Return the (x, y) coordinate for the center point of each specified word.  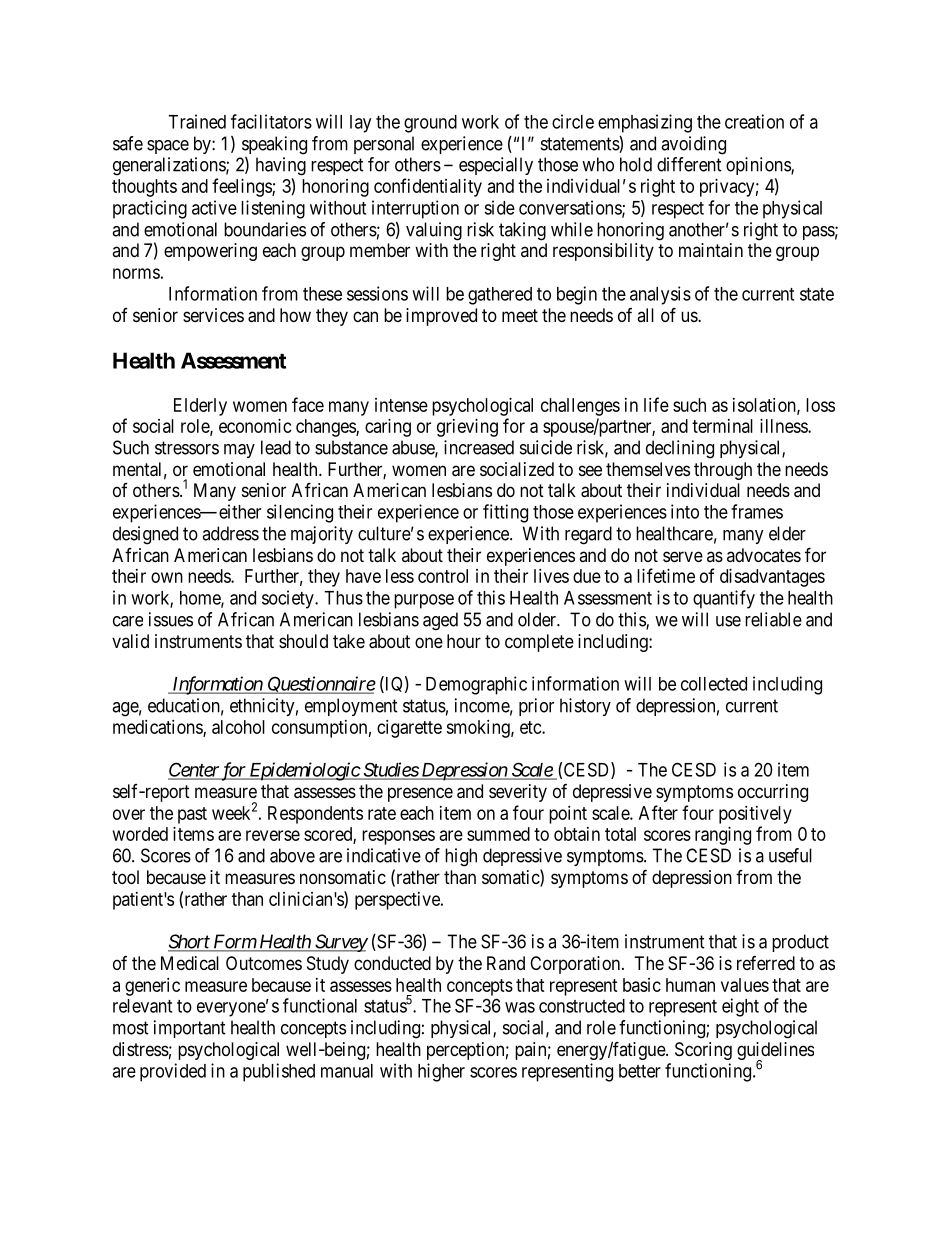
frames (757, 511)
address (230, 533)
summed (498, 834)
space (168, 147)
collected (714, 684)
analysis (660, 295)
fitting (505, 513)
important (190, 1029)
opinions (759, 166)
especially (496, 166)
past (192, 815)
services (213, 315)
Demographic (476, 685)
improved (441, 317)
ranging (723, 836)
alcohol (238, 727)
